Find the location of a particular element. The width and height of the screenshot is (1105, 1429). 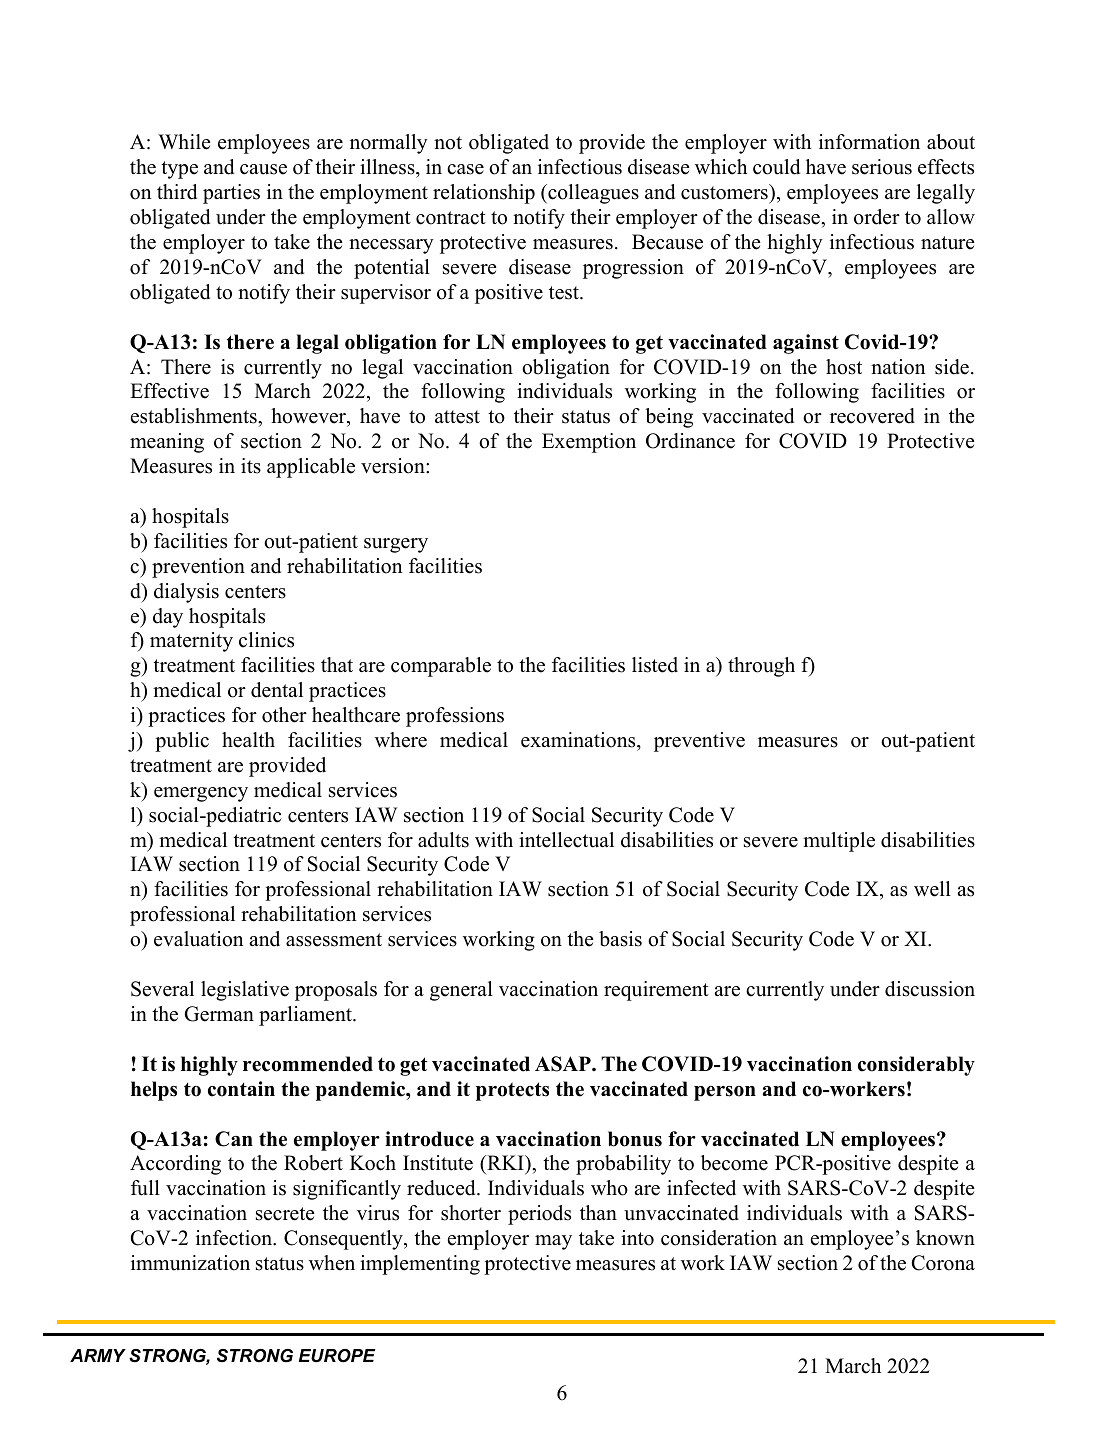

serious is located at coordinates (882, 167).
